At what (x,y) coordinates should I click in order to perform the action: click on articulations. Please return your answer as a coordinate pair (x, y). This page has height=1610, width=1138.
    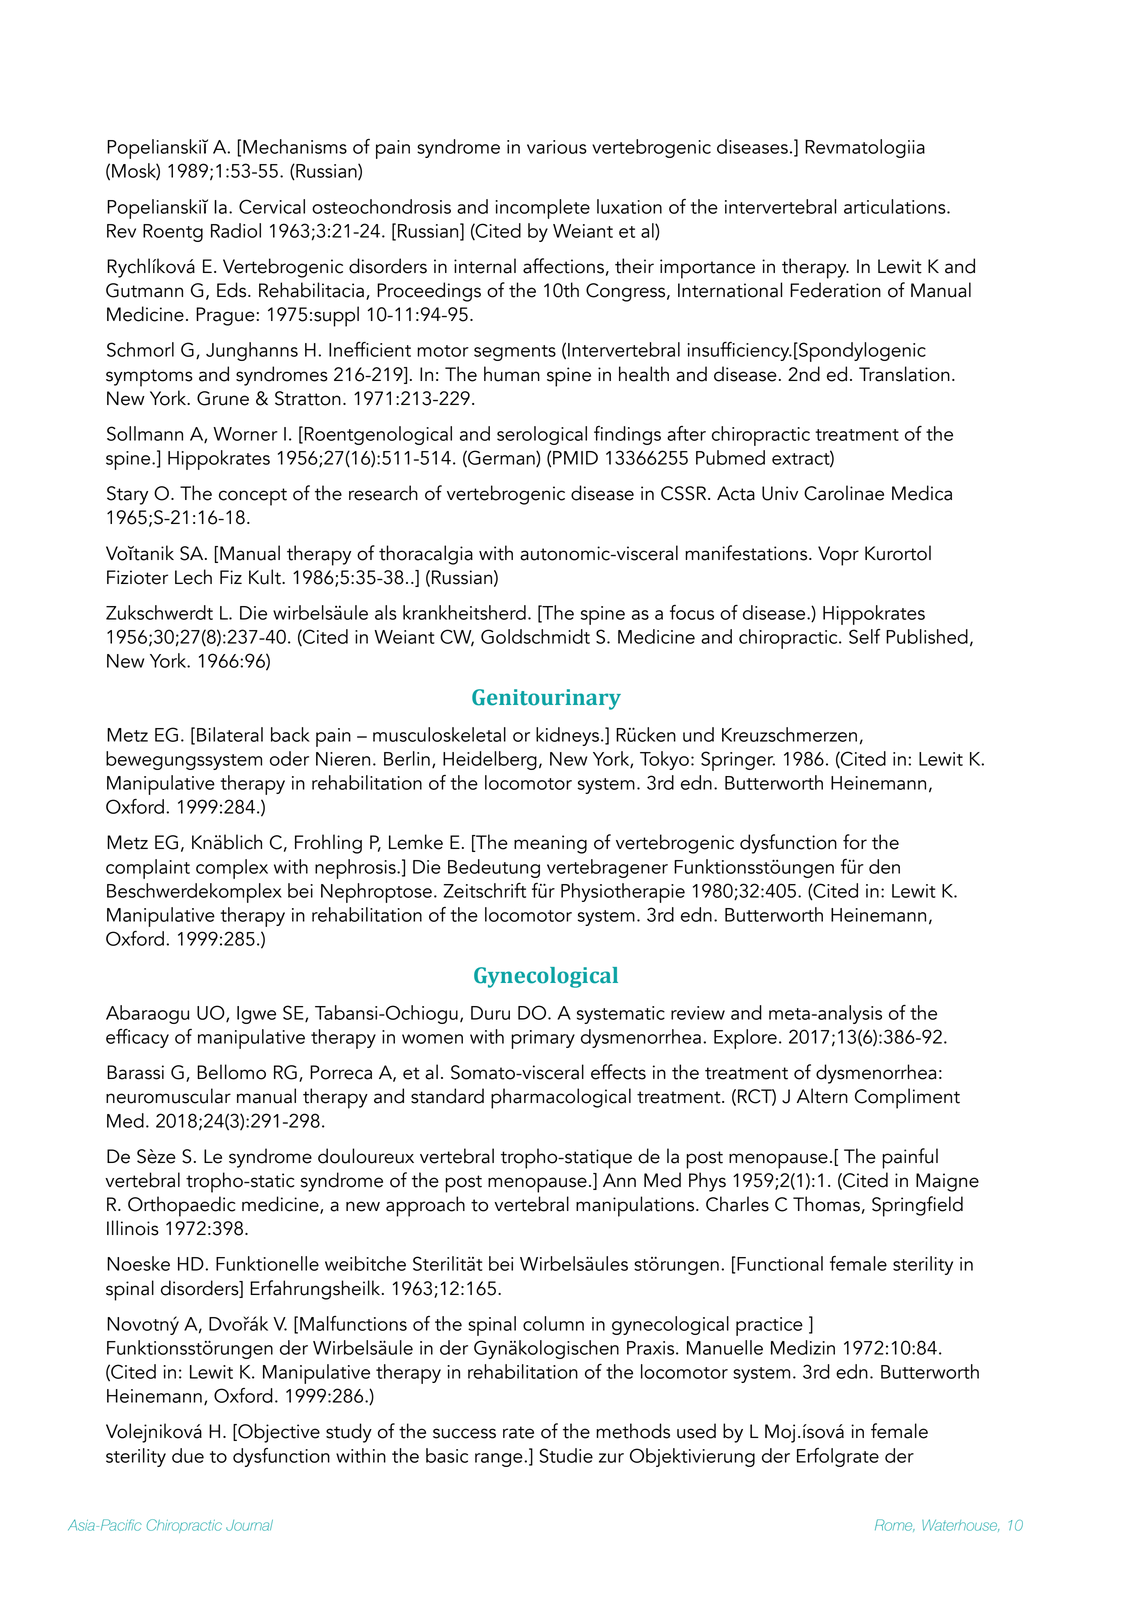
    Looking at the image, I should click on (896, 206).
